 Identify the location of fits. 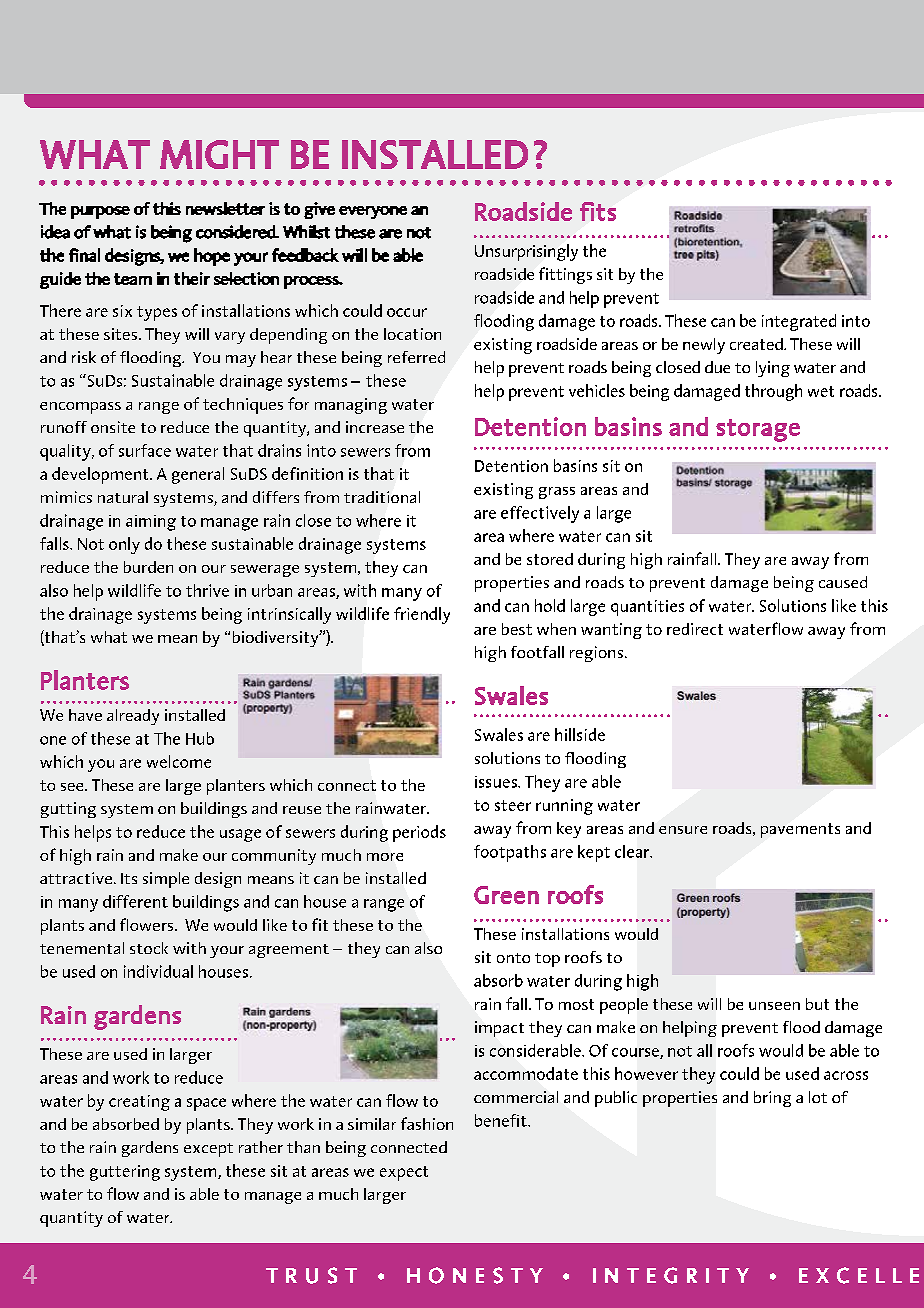
(598, 211).
